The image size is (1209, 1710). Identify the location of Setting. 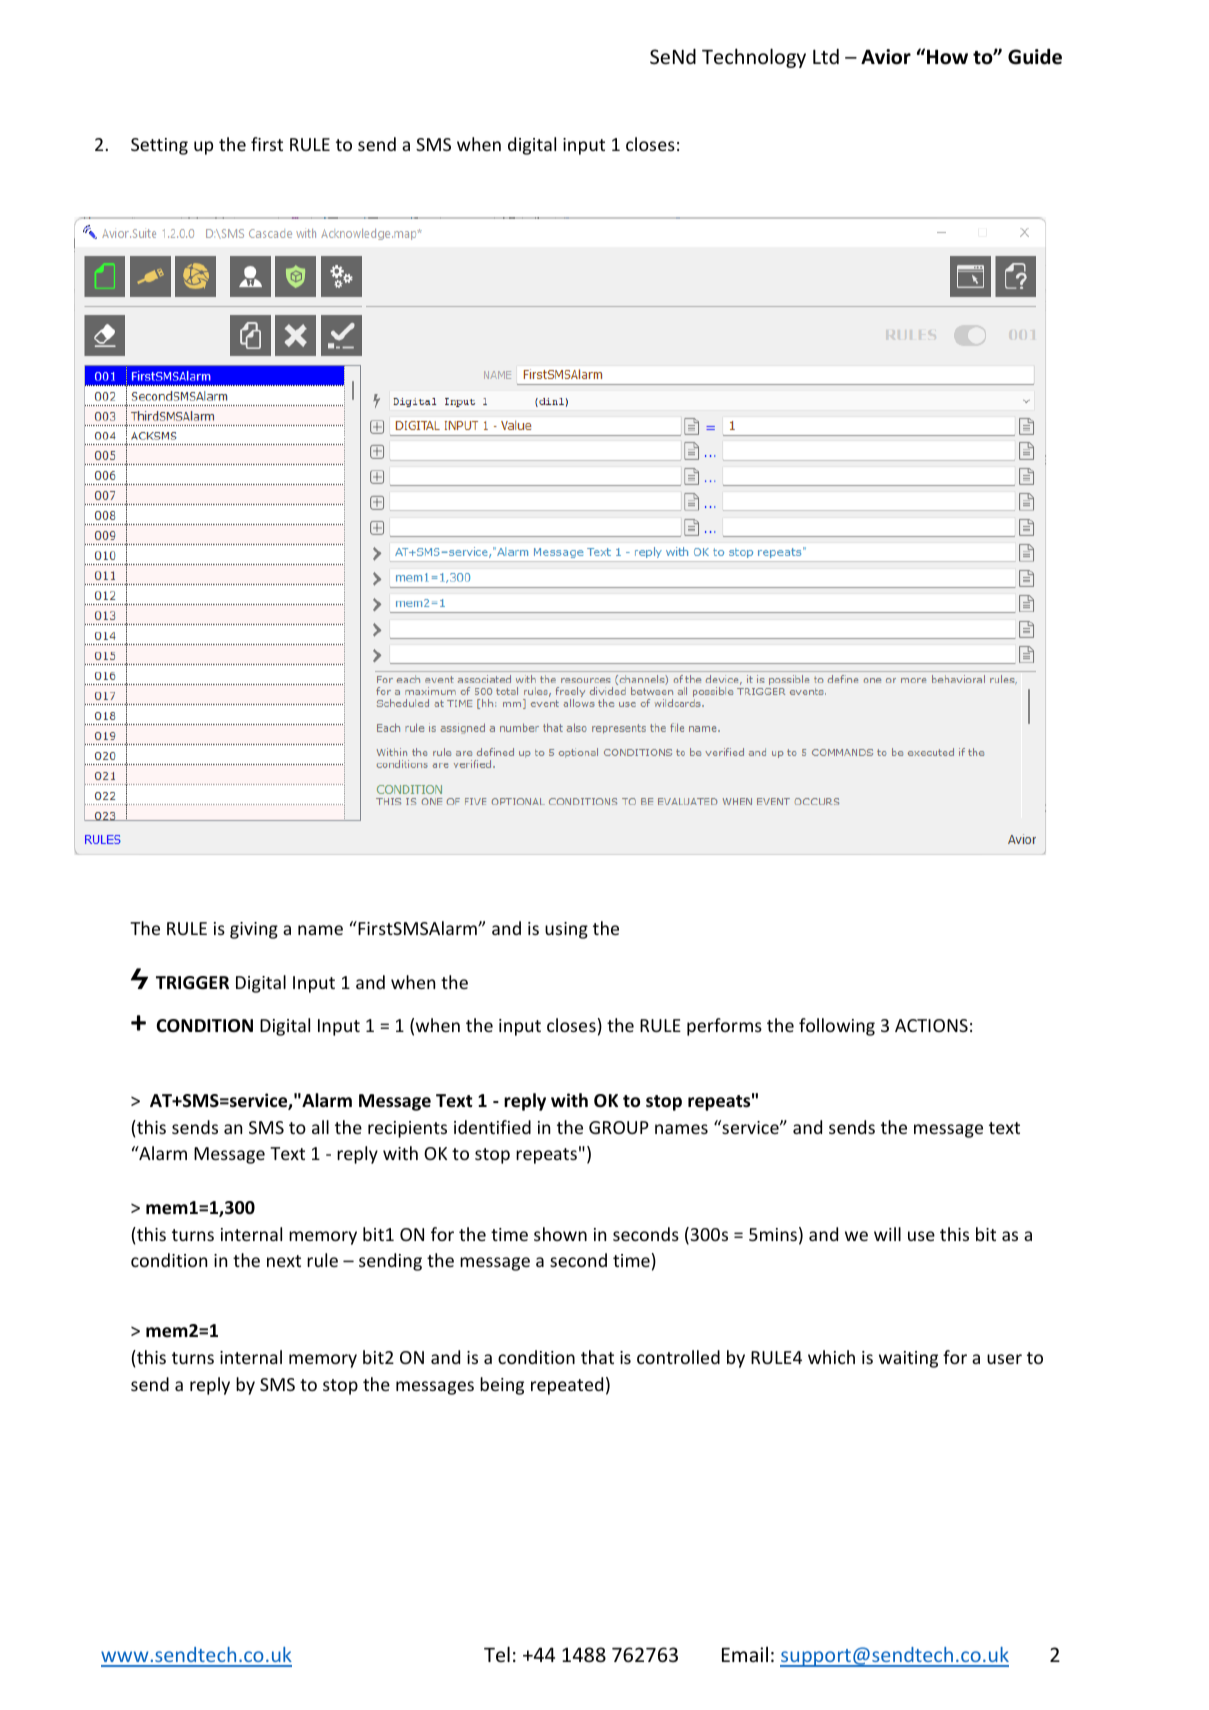
(159, 146).
